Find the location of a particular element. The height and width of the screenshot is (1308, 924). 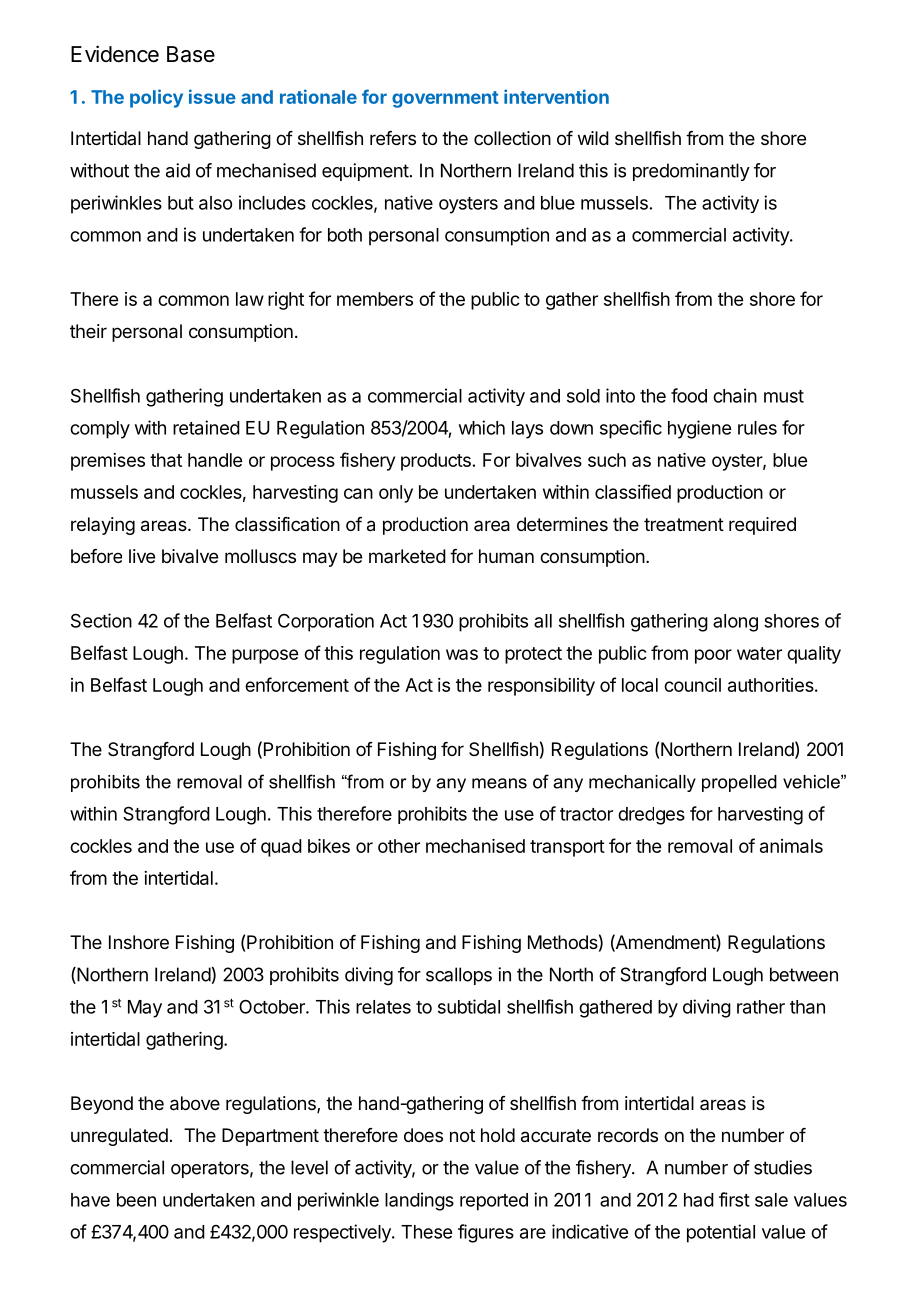

Section is located at coordinates (101, 620).
